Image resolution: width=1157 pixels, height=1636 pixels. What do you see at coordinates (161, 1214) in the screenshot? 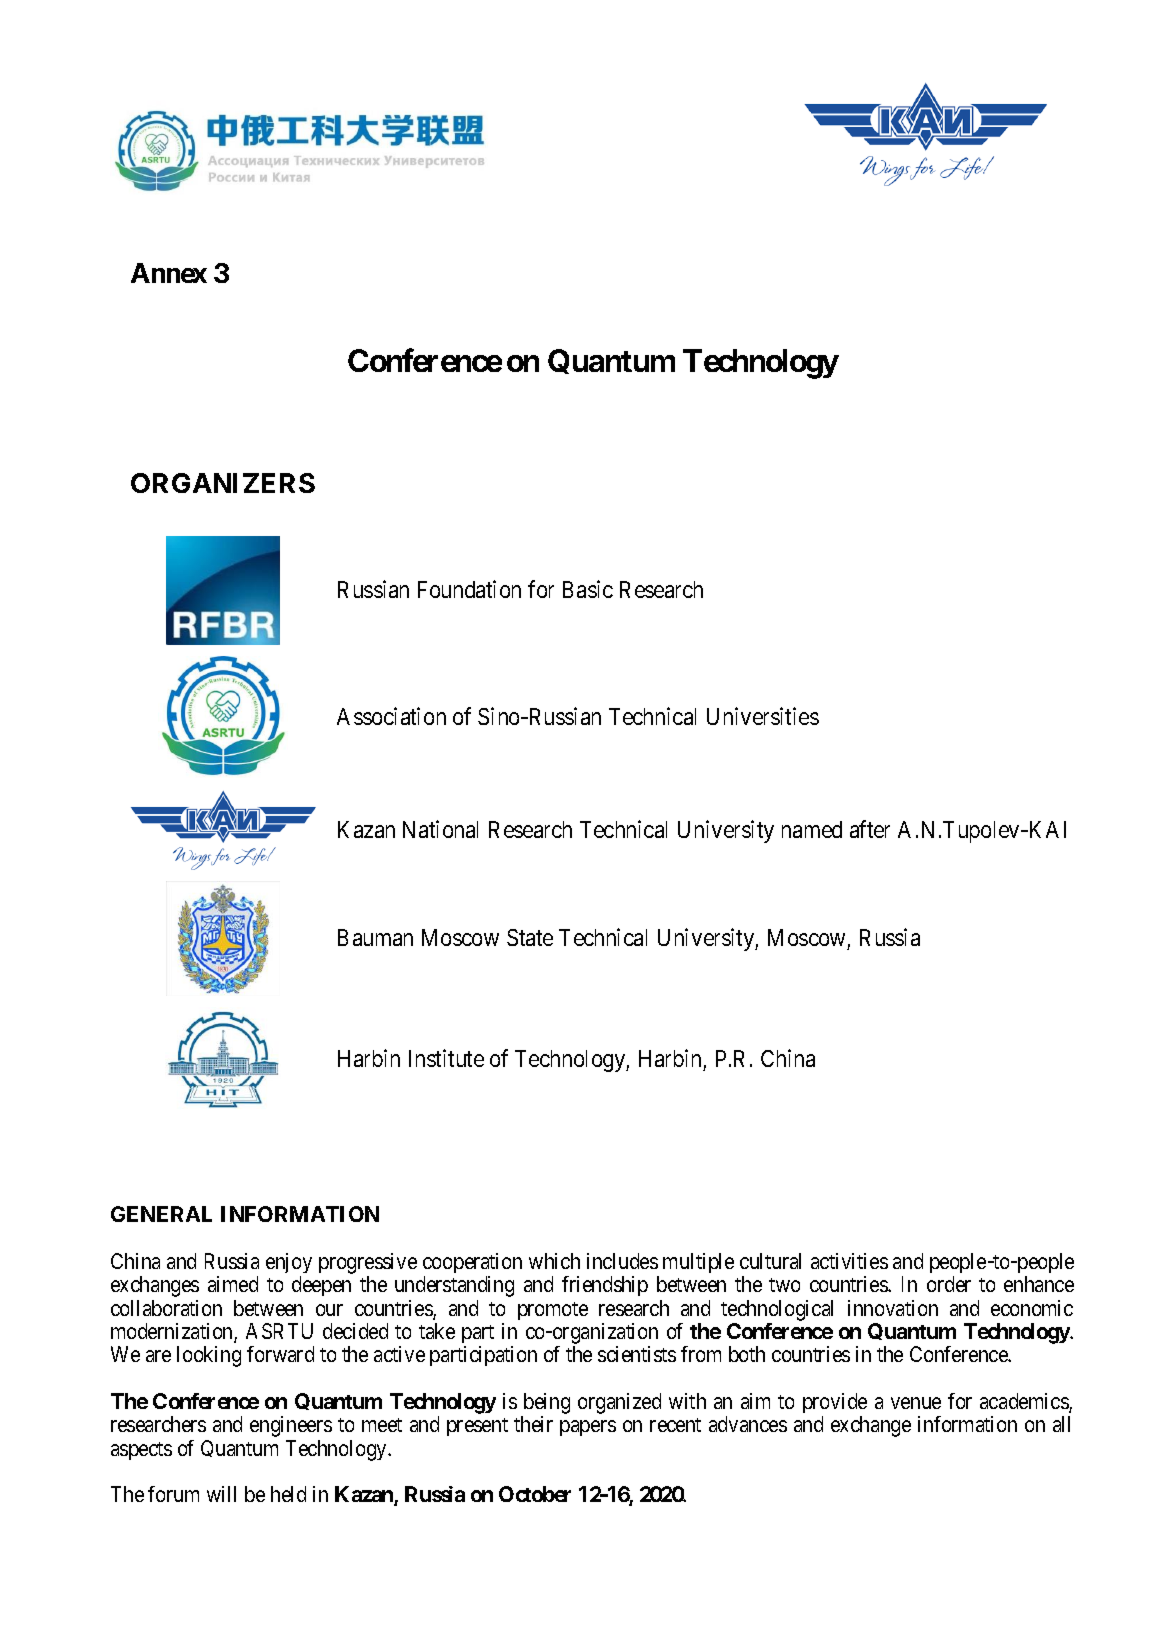
I see `GENERAL` at bounding box center [161, 1214].
